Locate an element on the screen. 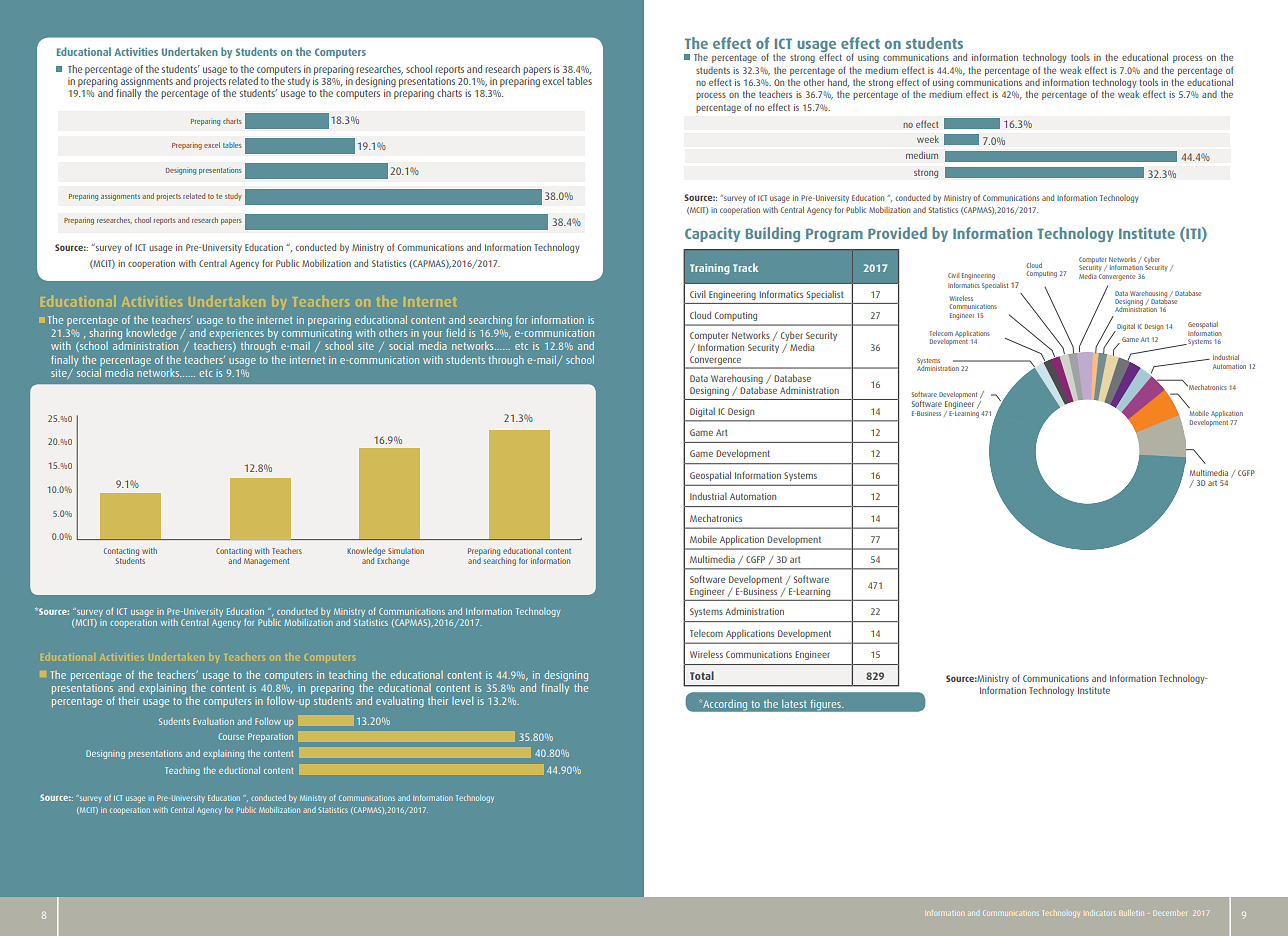  Track is located at coordinates (745, 267).
